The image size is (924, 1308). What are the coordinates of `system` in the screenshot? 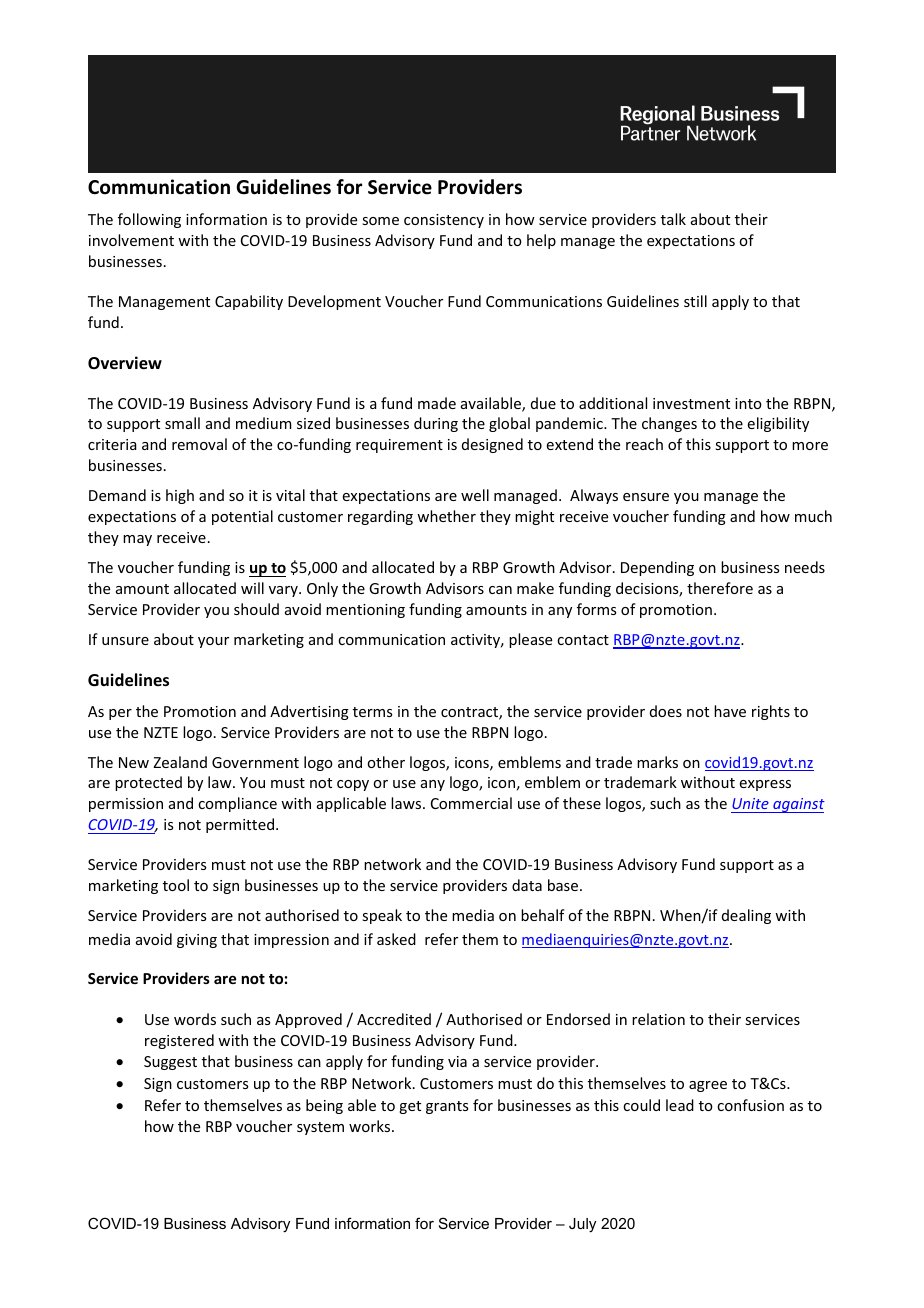 It's located at (320, 1128).
